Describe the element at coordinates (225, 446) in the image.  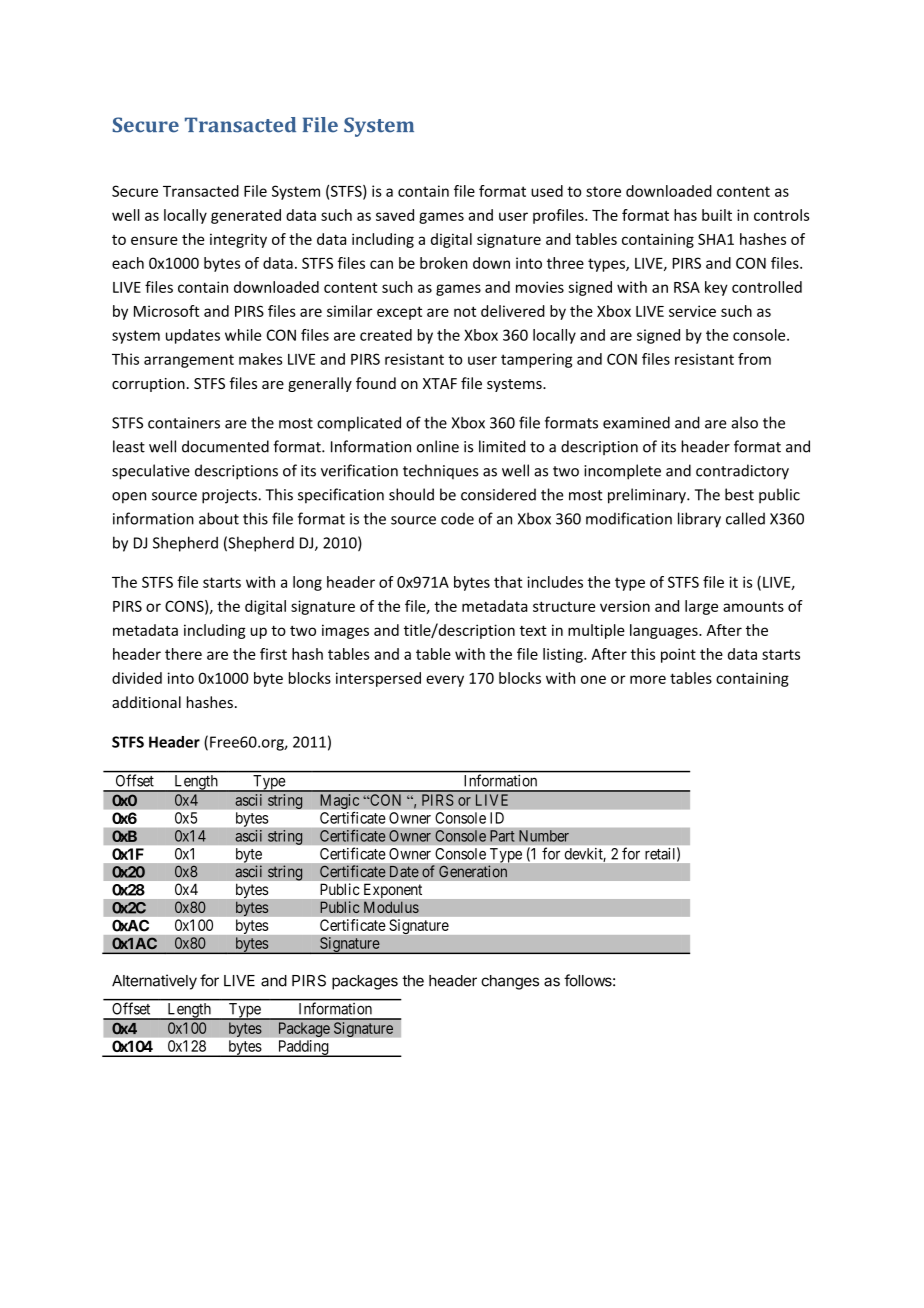
I see `documented` at that location.
